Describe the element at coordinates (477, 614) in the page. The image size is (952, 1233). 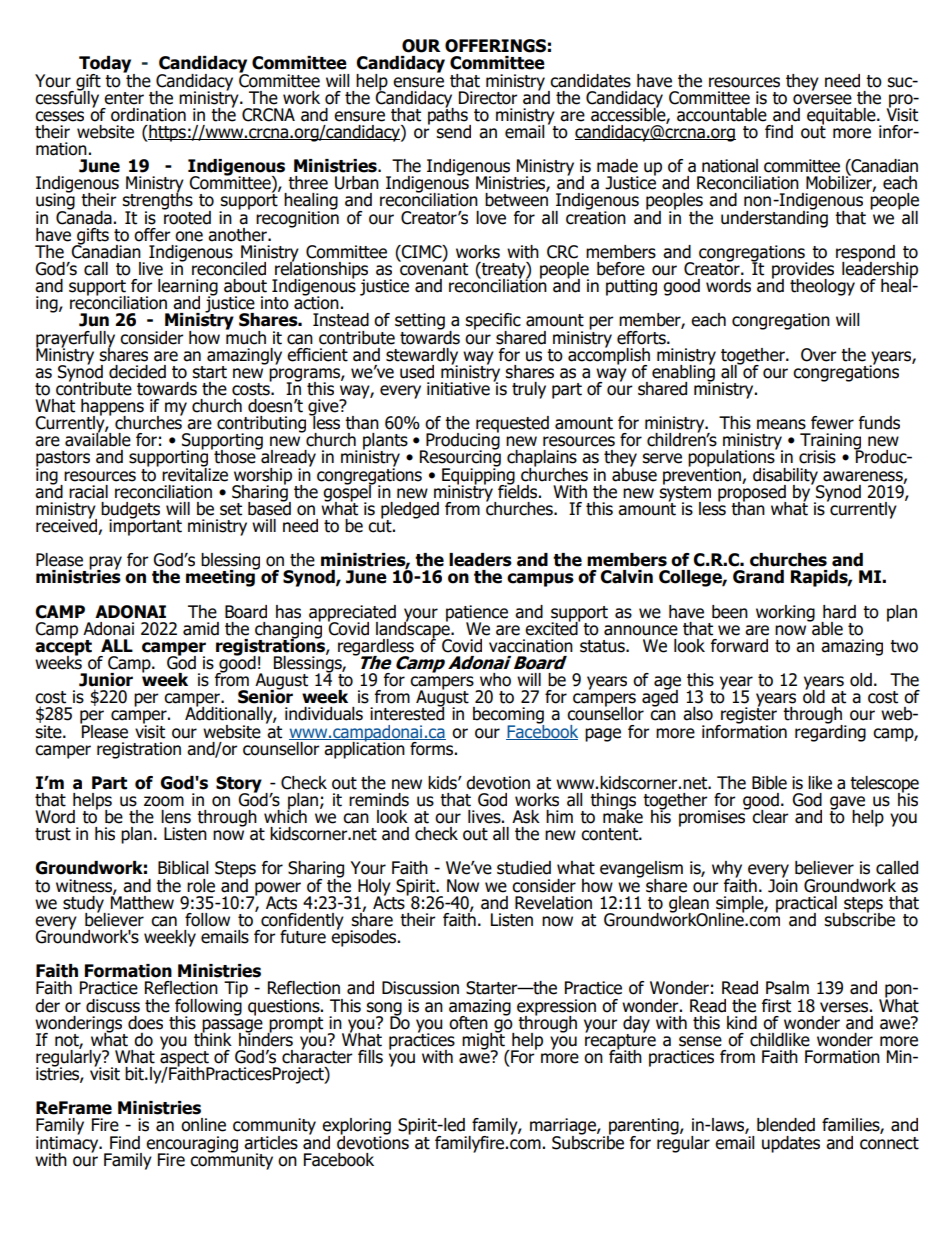
I see `patience` at that location.
